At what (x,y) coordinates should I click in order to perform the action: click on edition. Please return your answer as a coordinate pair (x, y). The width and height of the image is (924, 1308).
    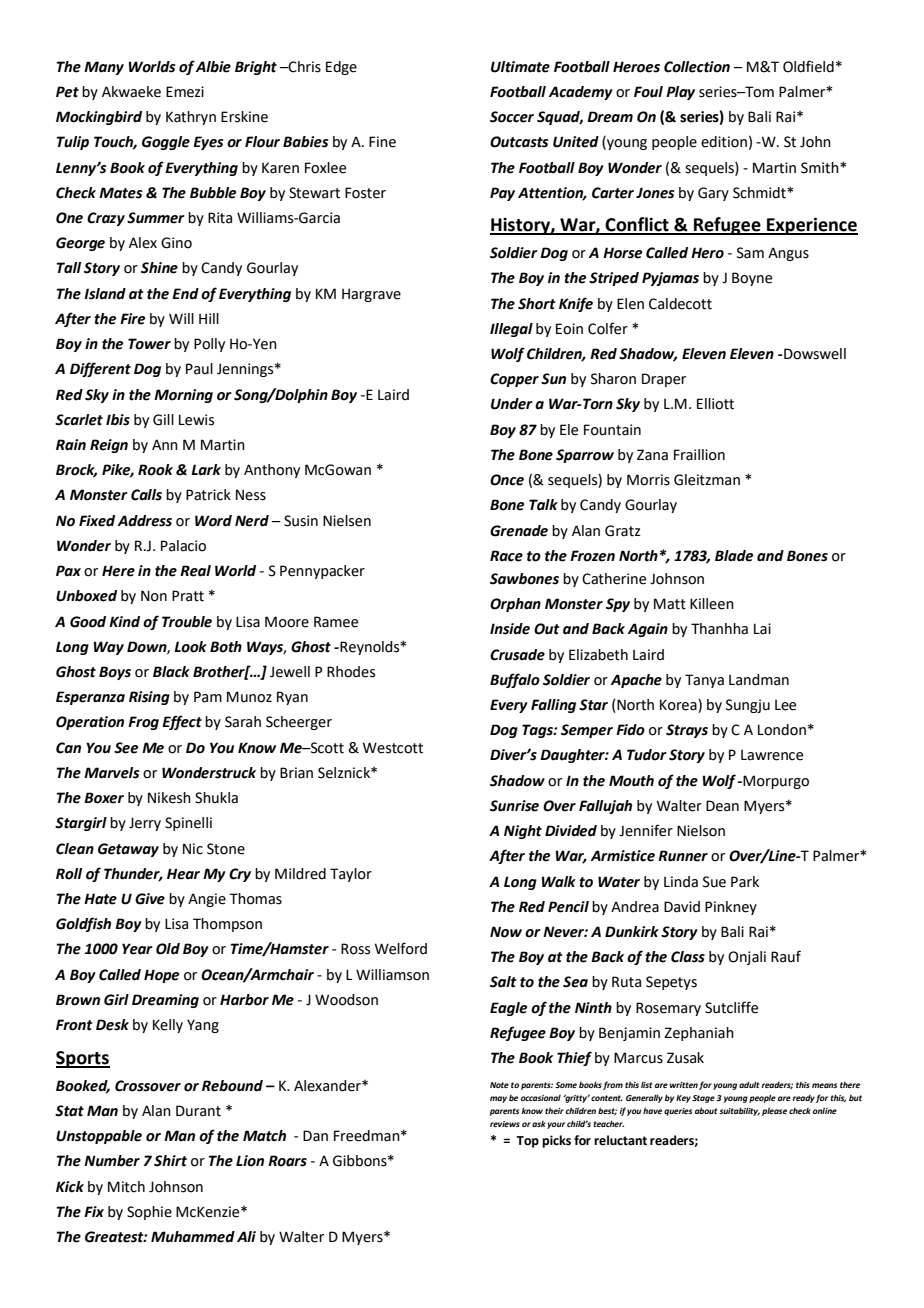
    Looking at the image, I should click on (724, 142).
